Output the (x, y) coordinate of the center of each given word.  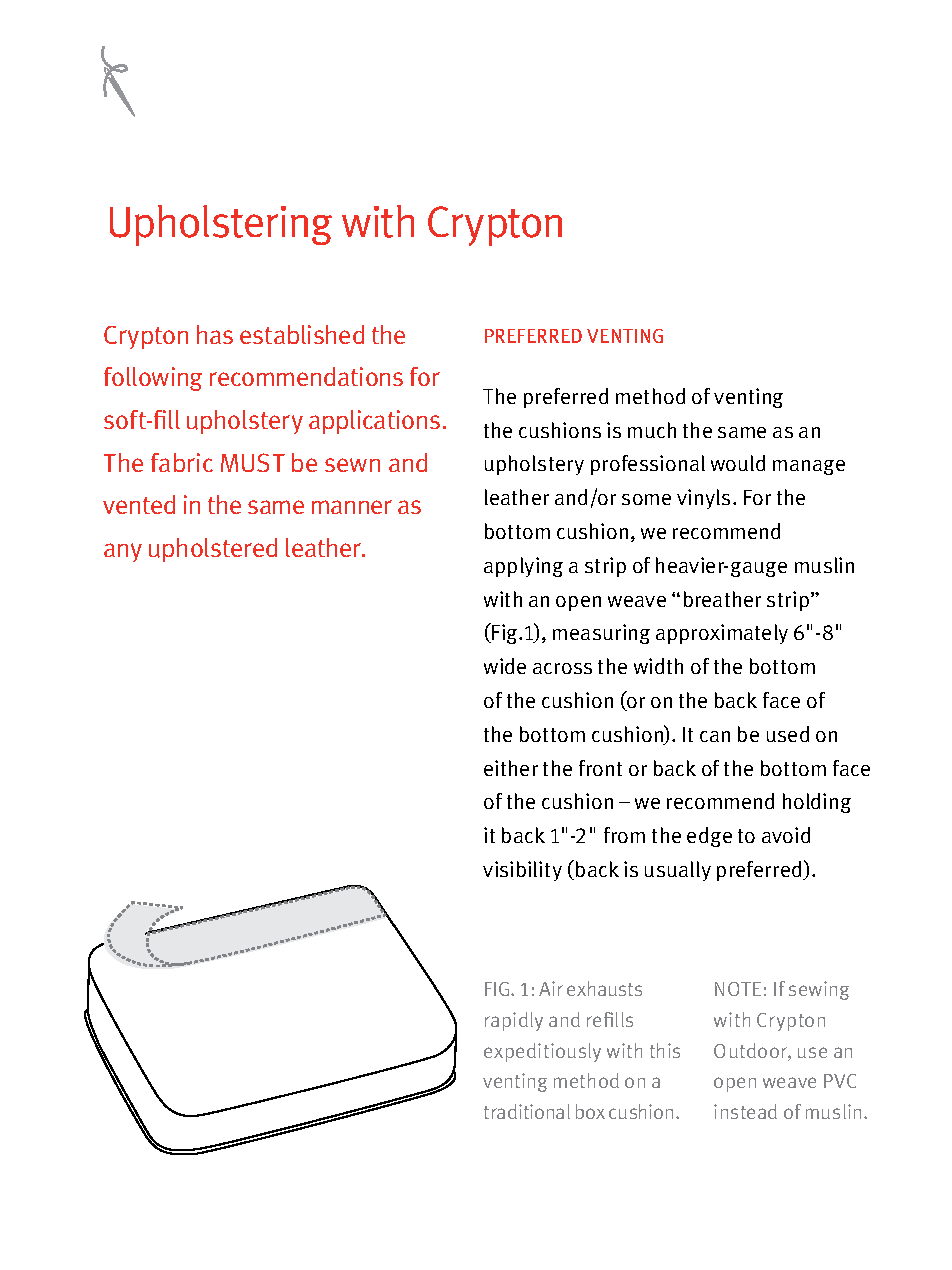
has (215, 334)
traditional (527, 1111)
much (652, 430)
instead (745, 1111)
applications (374, 422)
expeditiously (542, 1052)
